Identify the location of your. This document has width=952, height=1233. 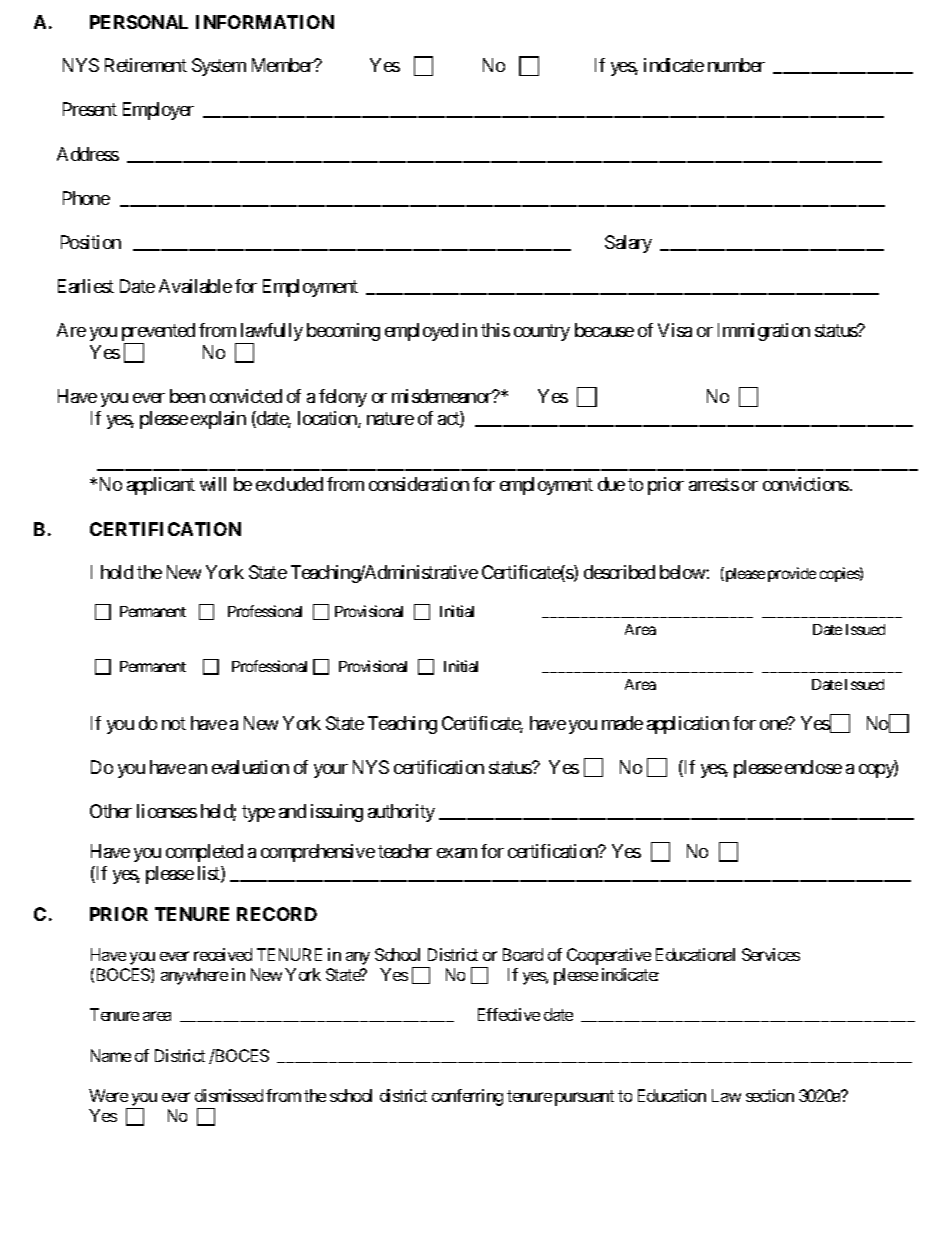
(331, 771).
